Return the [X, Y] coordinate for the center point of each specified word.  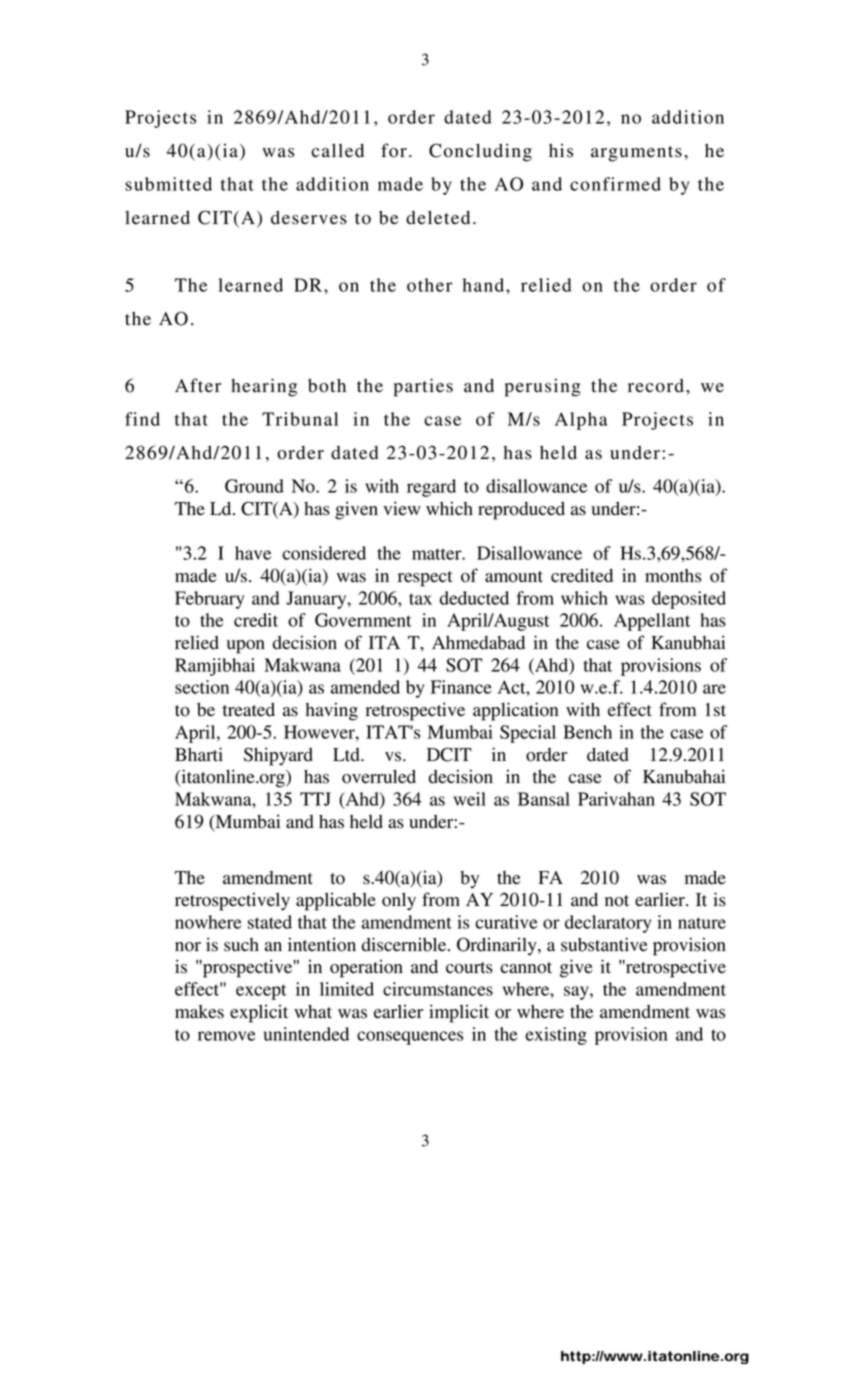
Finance [461, 687]
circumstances [438, 989]
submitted [168, 184]
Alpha [581, 421]
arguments [636, 154]
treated [249, 709]
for [394, 150]
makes [199, 1012]
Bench [587, 732]
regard [431, 488]
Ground [254, 486]
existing [556, 1036]
